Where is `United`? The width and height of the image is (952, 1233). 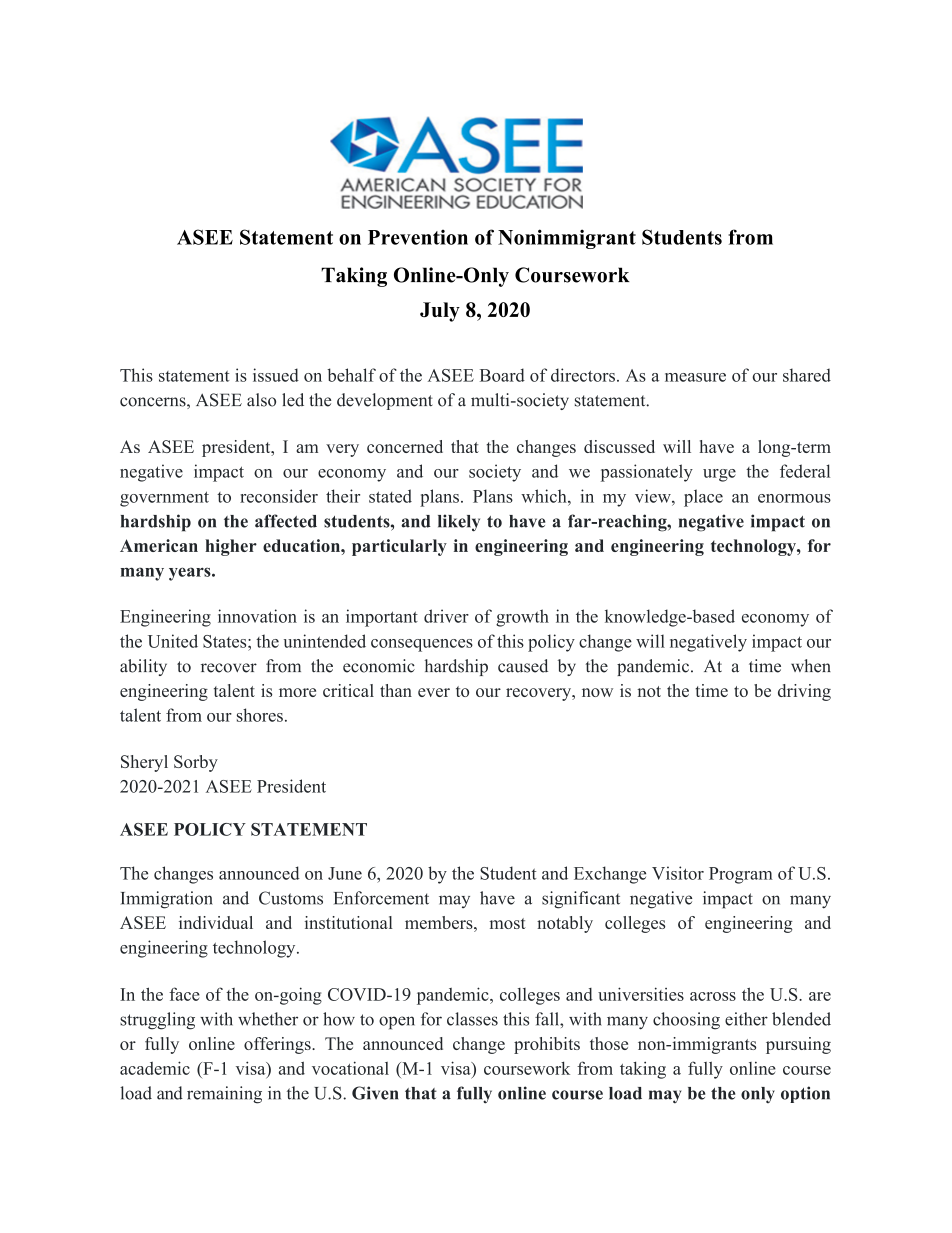 United is located at coordinates (173, 641).
